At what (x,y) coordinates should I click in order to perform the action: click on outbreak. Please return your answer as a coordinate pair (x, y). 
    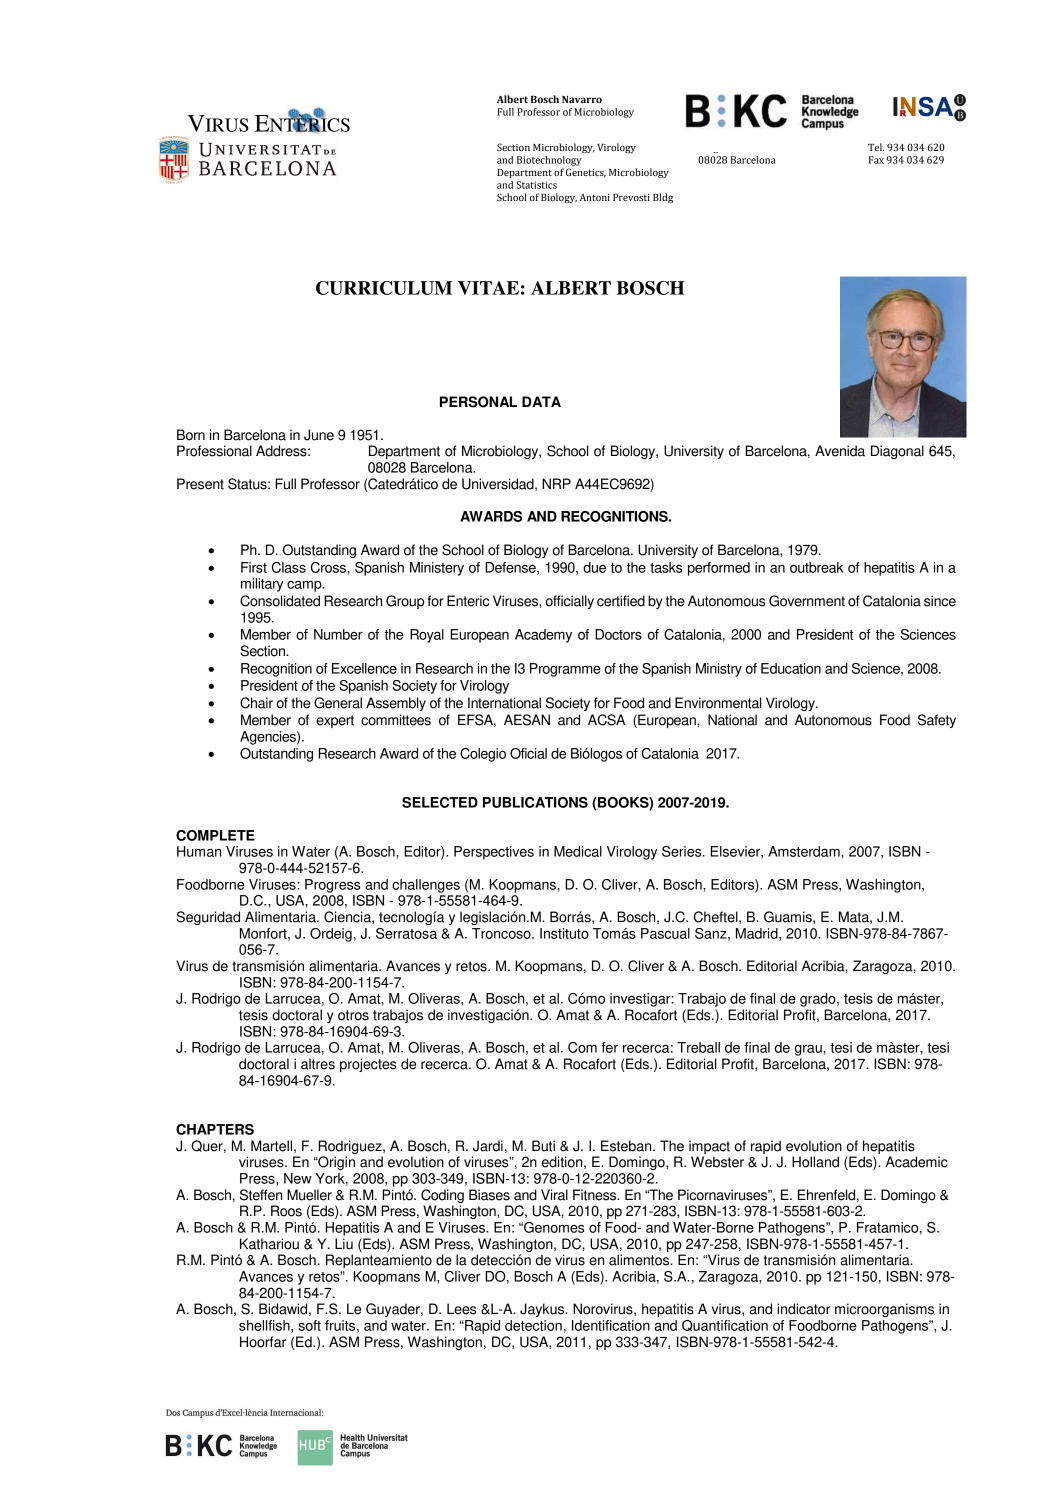
    Looking at the image, I should click on (816, 567).
